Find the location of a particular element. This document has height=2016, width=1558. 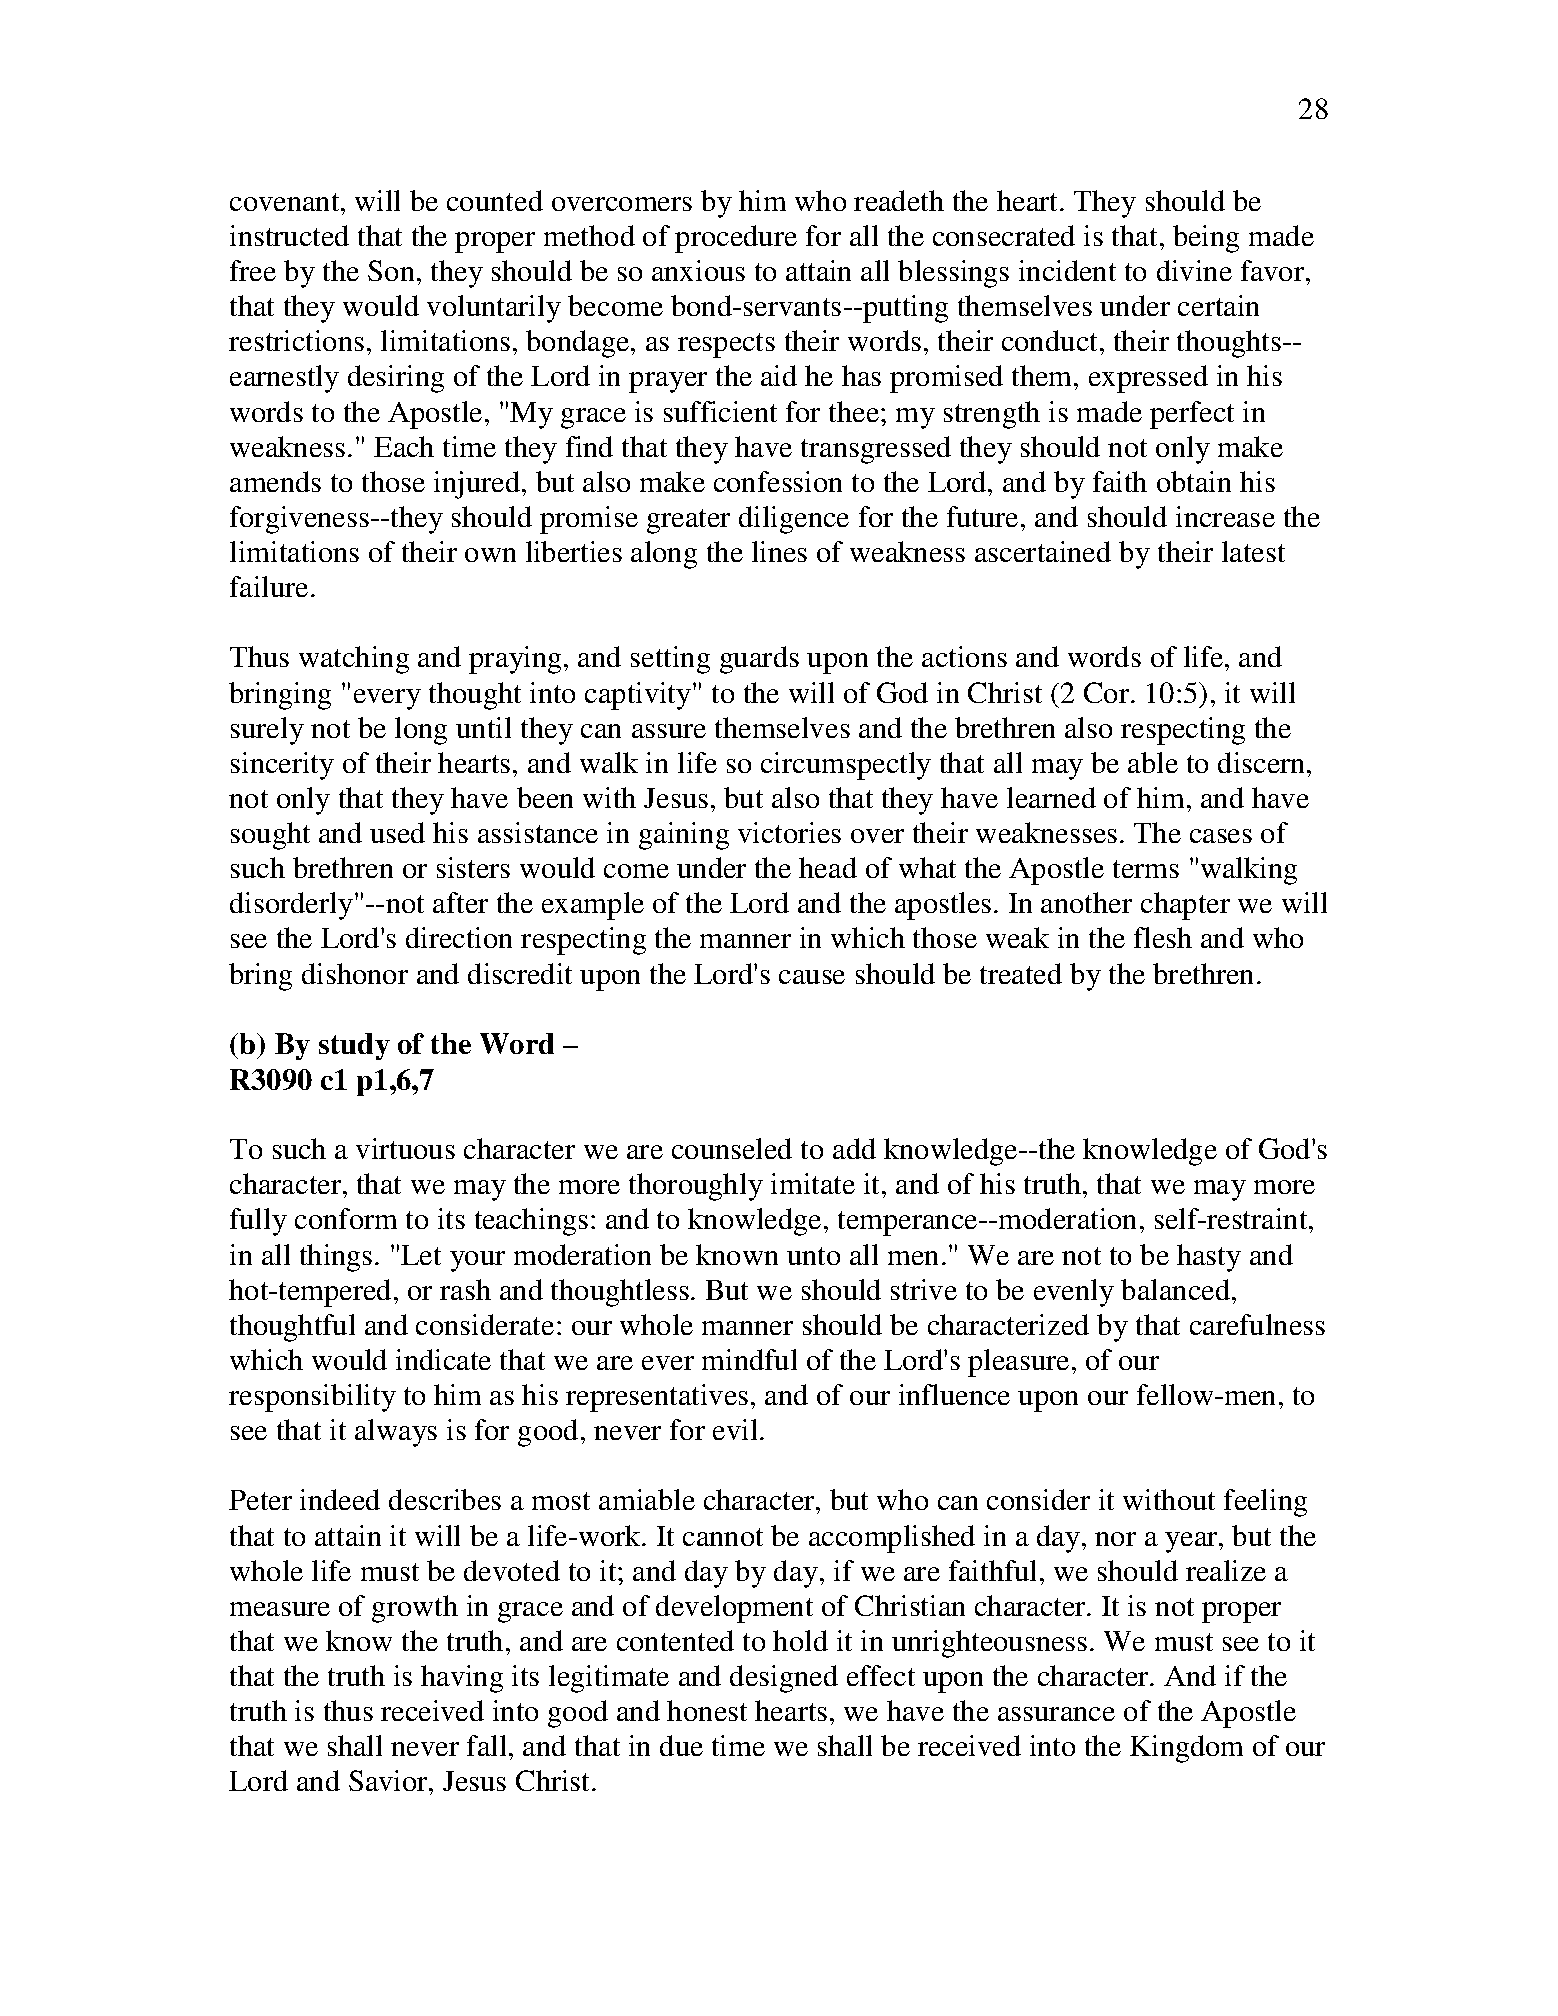

increase is located at coordinates (1225, 516).
